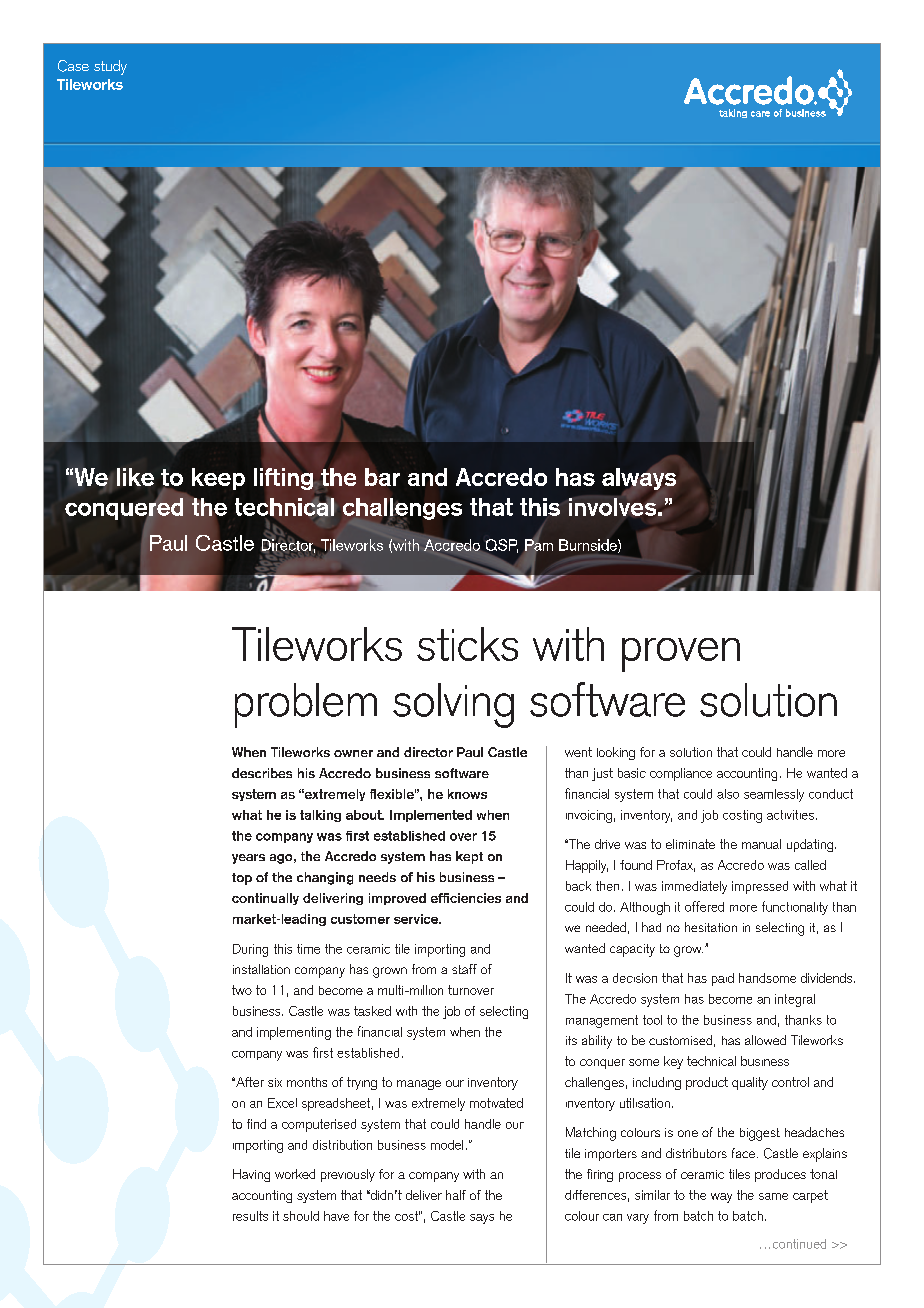 Image resolution: width=924 pixels, height=1308 pixels. What do you see at coordinates (467, 644) in the screenshot?
I see `sticks` at bounding box center [467, 644].
